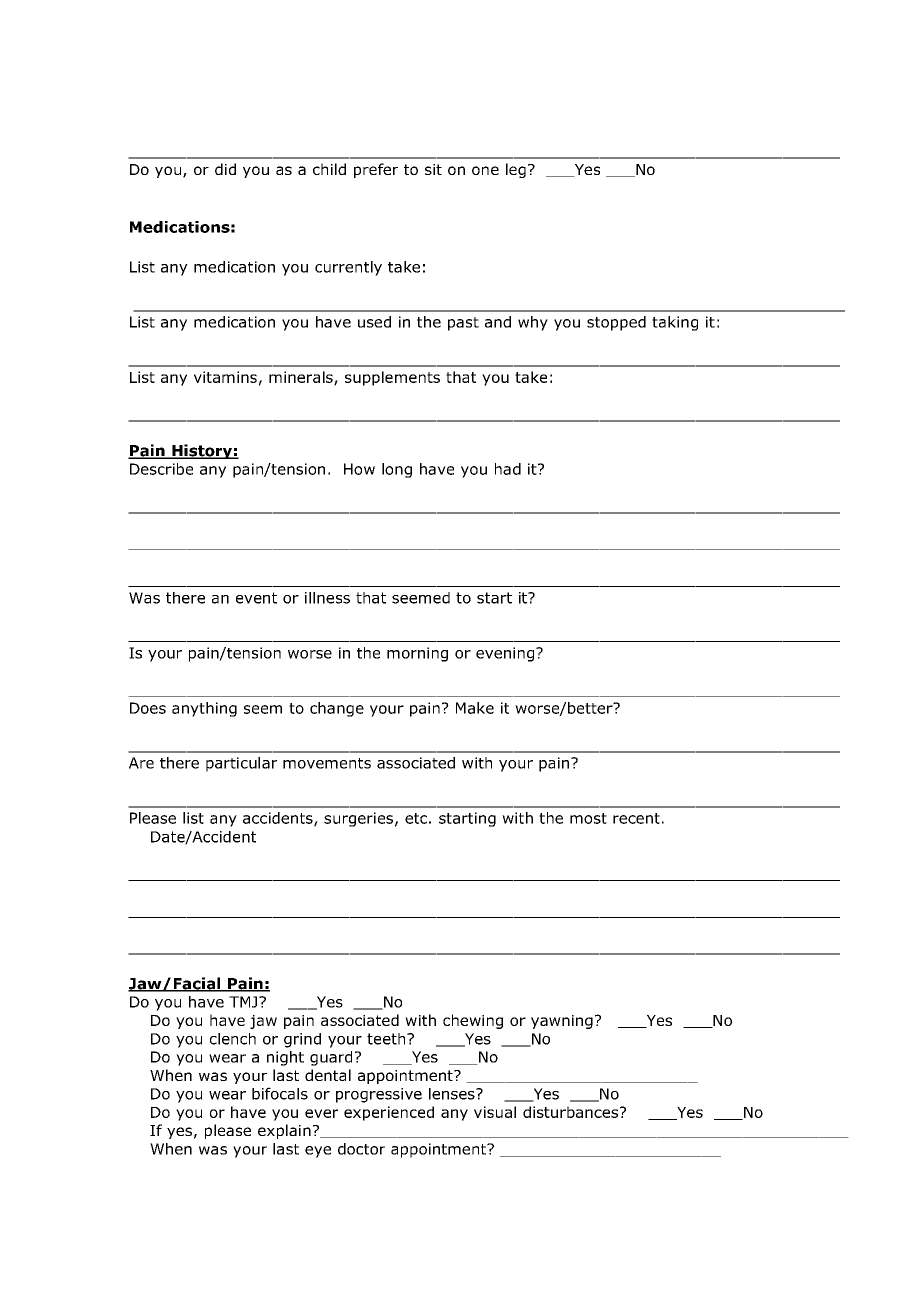 This image has width=924, height=1308. Describe the element at coordinates (572, 1112) in the image. I see `disturbances` at that location.
